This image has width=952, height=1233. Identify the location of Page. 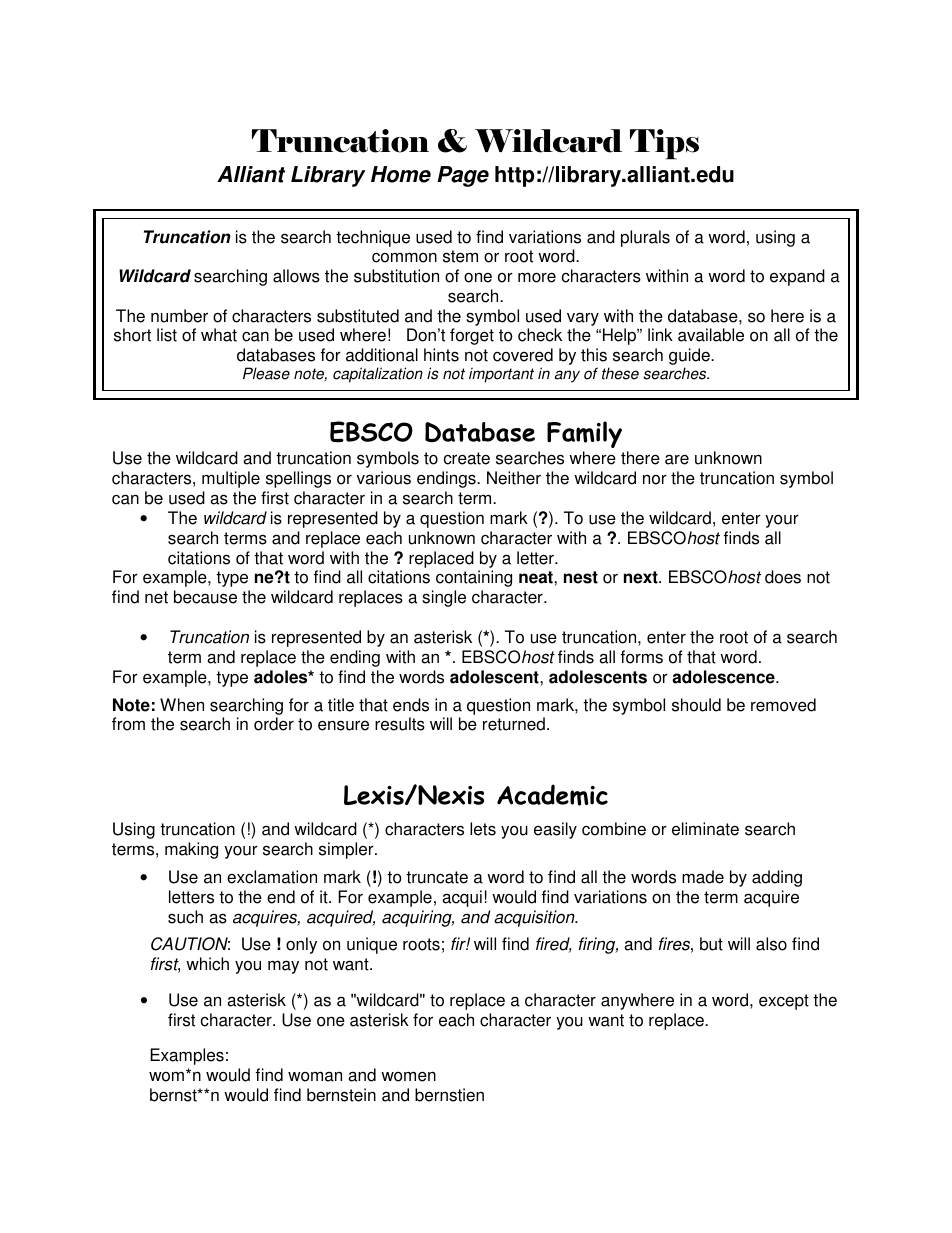
(463, 176).
